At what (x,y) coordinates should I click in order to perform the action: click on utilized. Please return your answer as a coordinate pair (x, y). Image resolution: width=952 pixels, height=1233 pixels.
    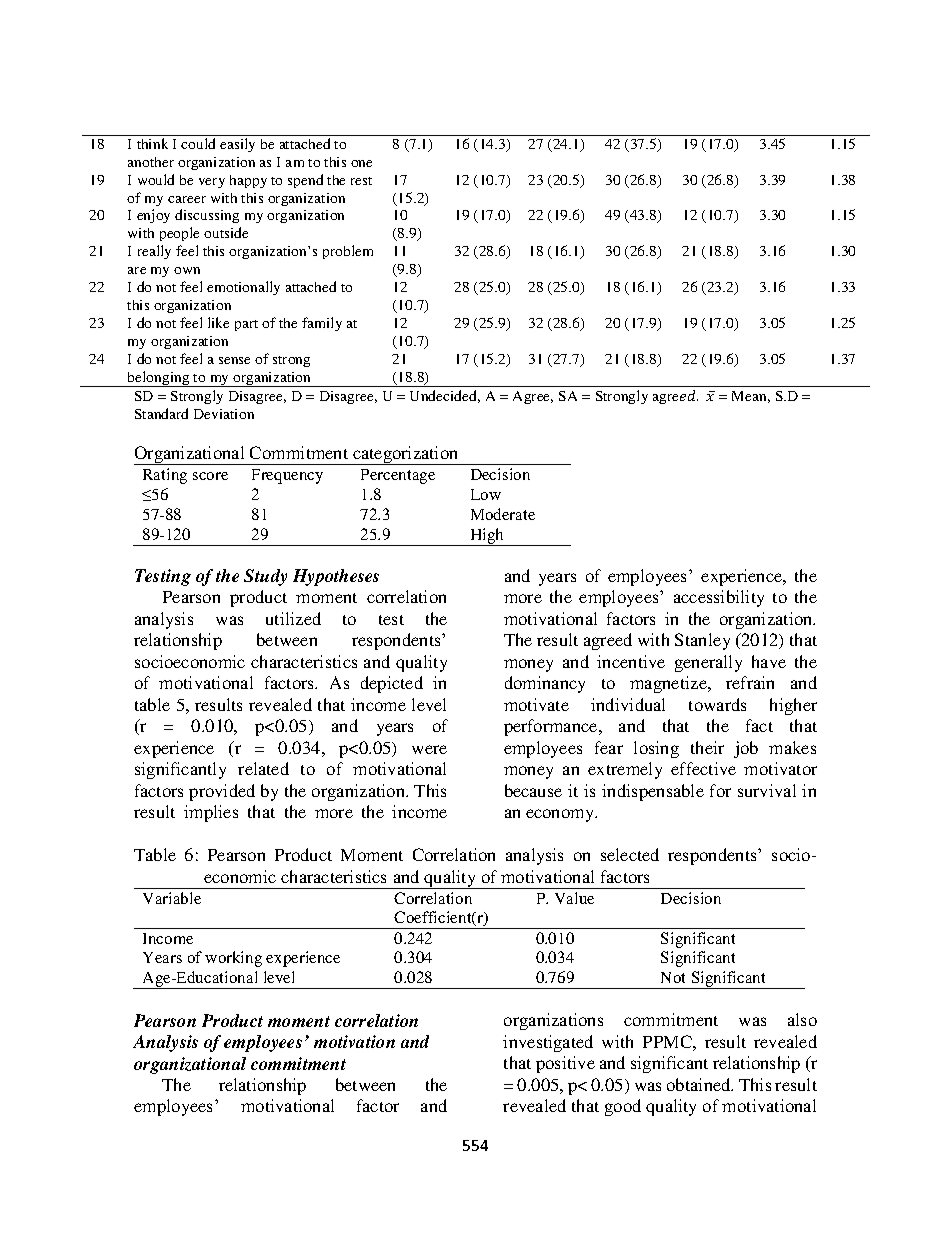
    Looking at the image, I should click on (293, 618).
